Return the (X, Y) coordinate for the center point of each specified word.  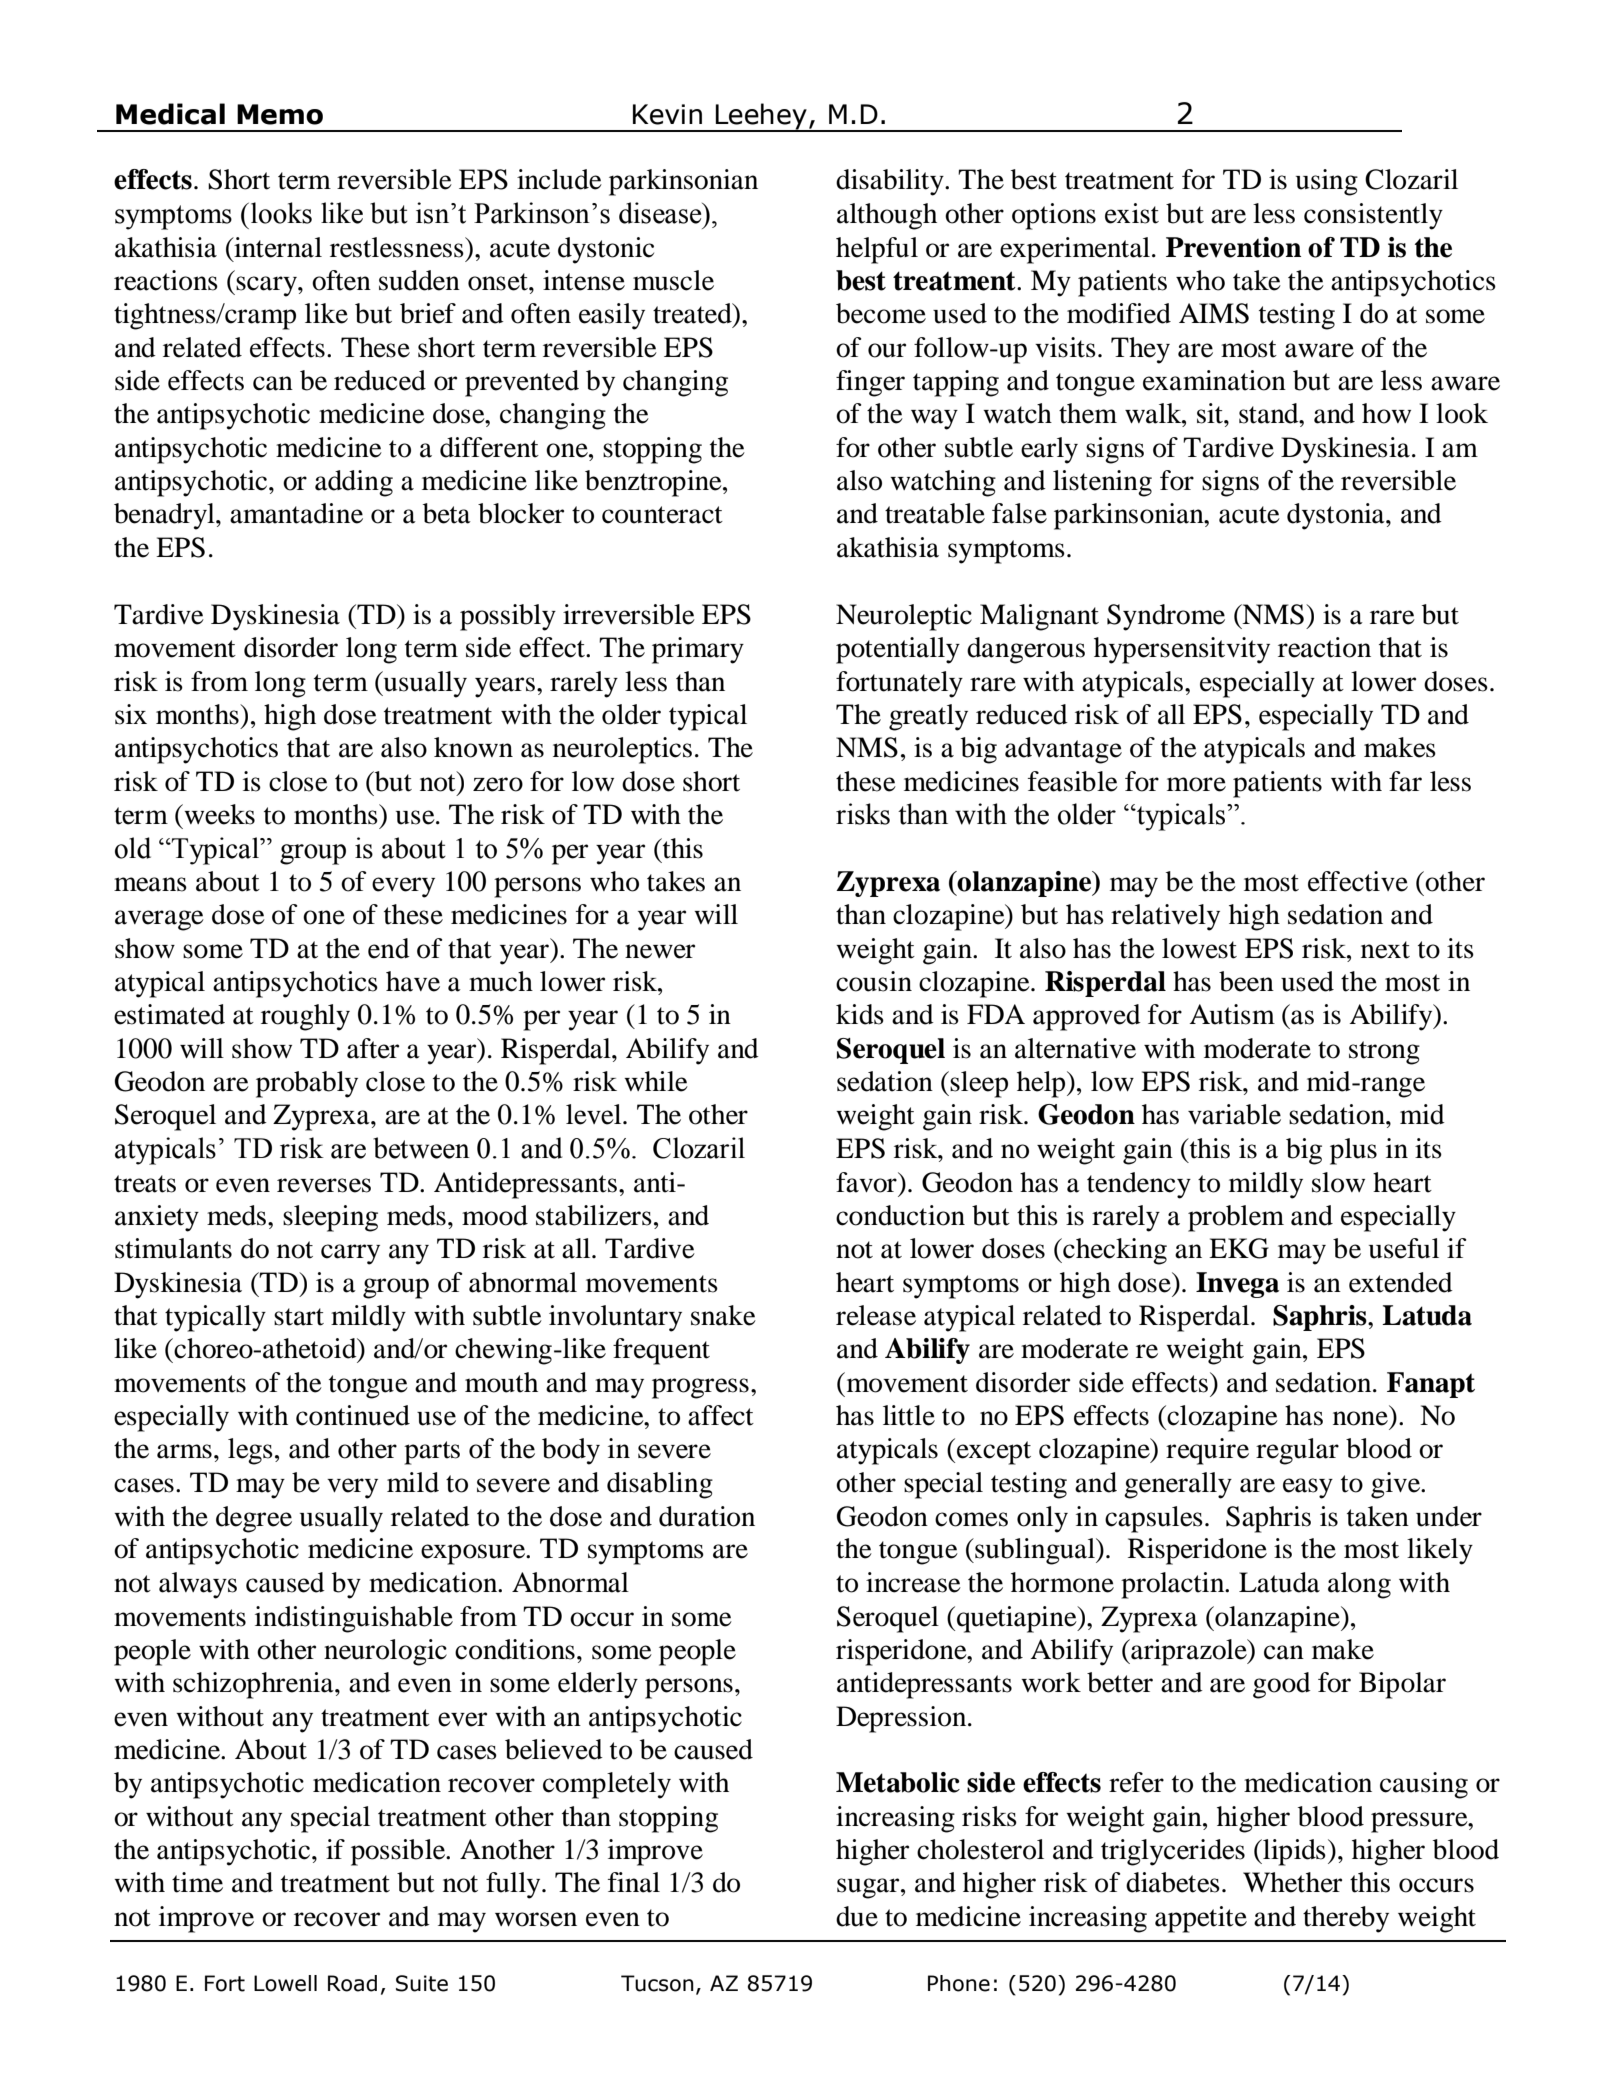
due (857, 1916)
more (1196, 784)
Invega (1237, 1285)
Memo (280, 114)
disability (891, 182)
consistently (1373, 216)
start (299, 1317)
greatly (928, 717)
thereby (1346, 1919)
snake (723, 1315)
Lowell (285, 1983)
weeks (218, 814)
